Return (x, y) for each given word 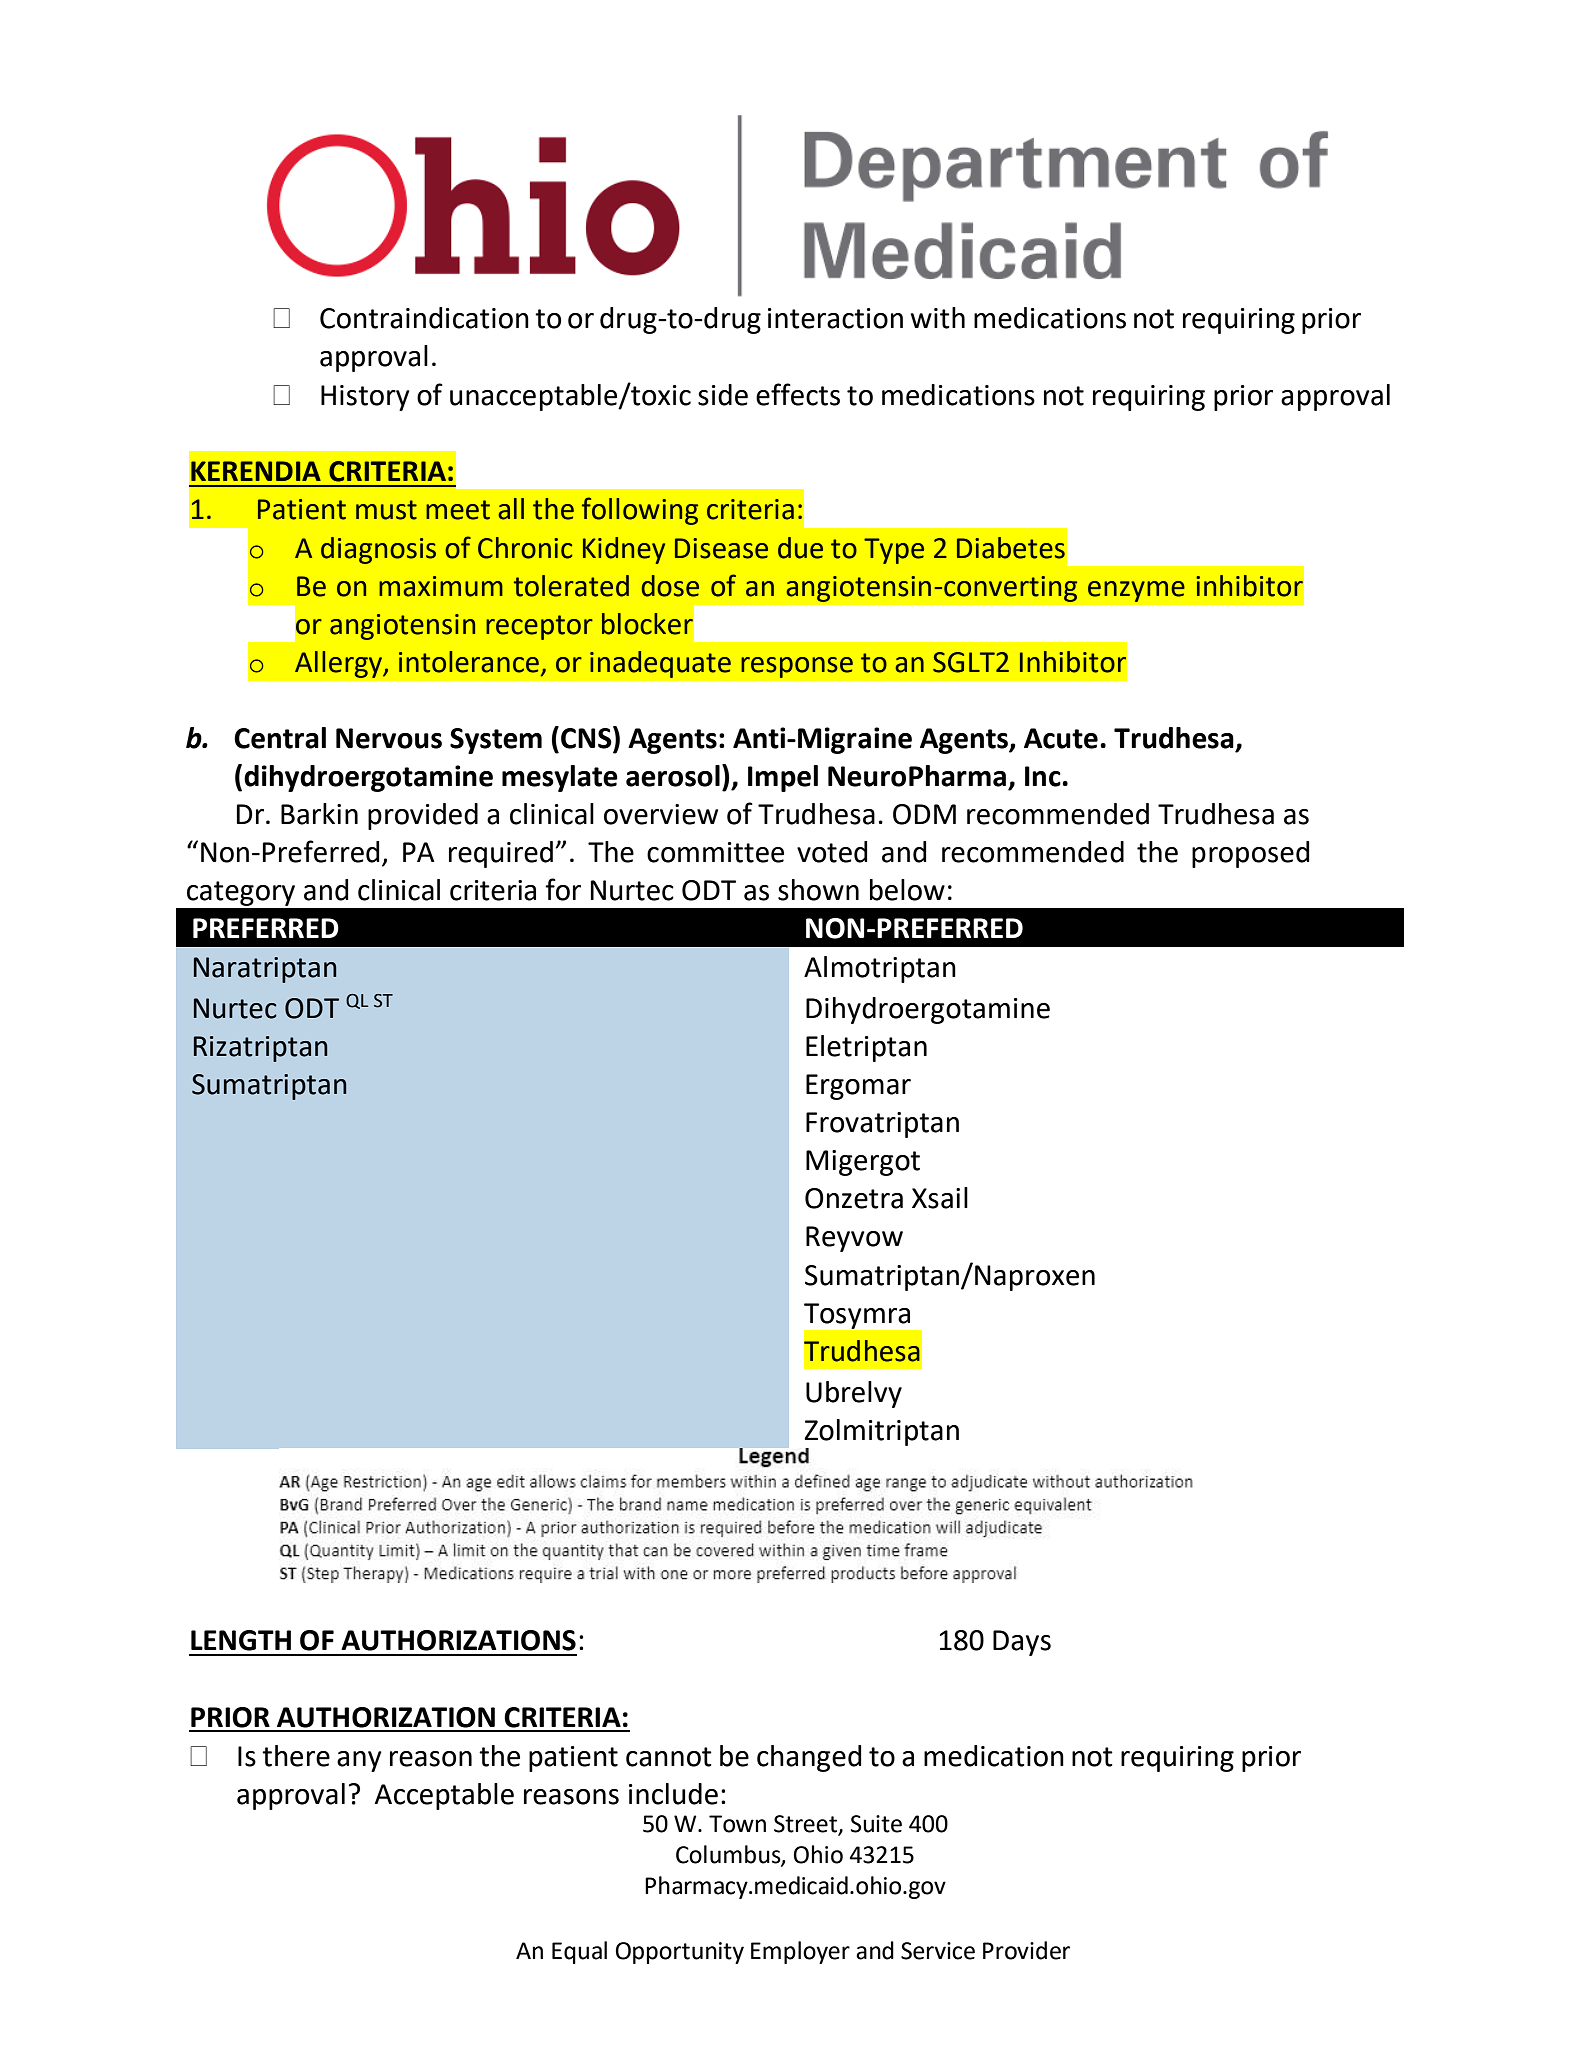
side (723, 395)
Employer (800, 1952)
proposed (1250, 854)
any (359, 1761)
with (938, 318)
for (563, 889)
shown (818, 890)
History (365, 398)
